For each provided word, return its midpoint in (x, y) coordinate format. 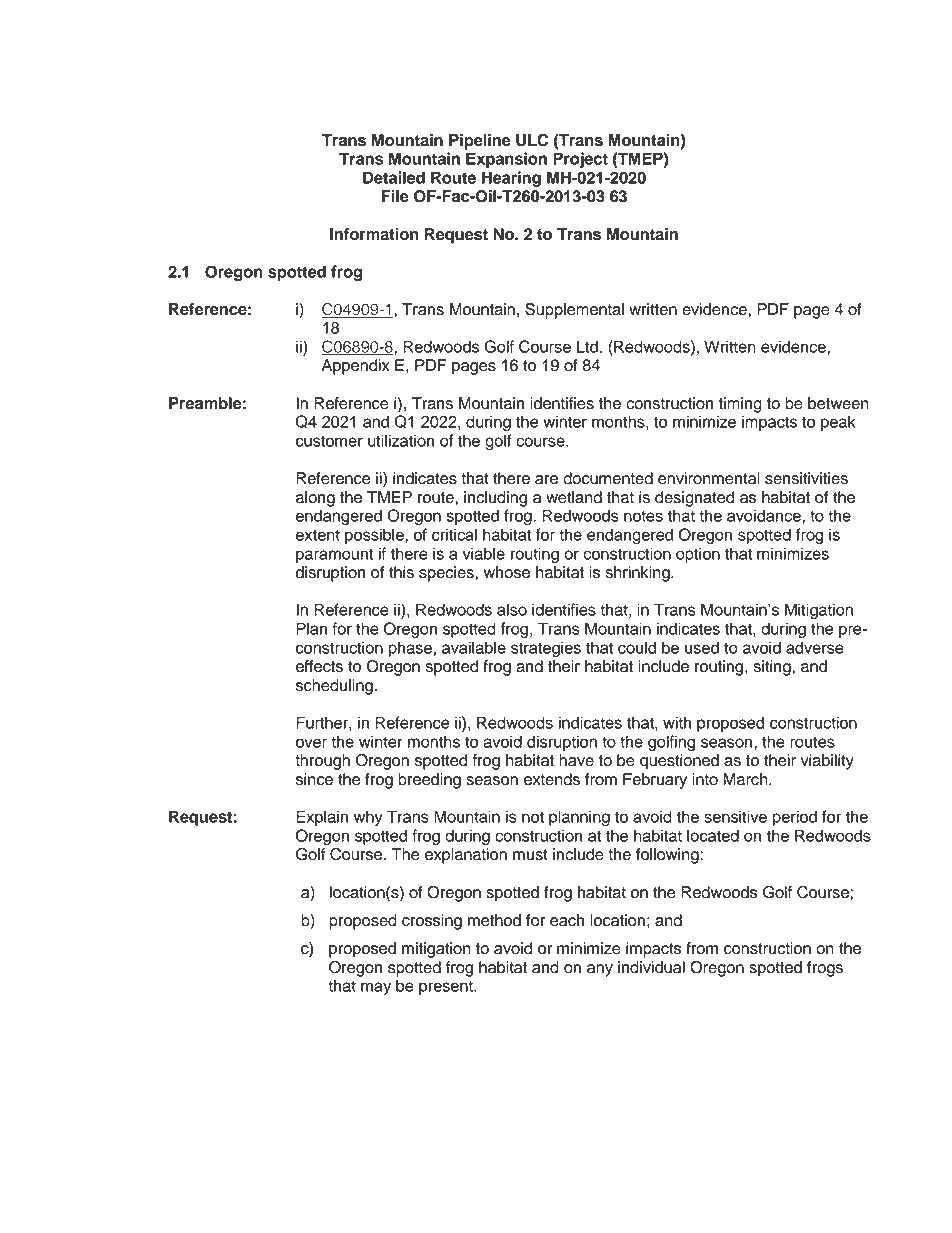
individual (651, 967)
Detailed (394, 177)
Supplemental (574, 311)
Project (580, 160)
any (600, 970)
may (376, 988)
